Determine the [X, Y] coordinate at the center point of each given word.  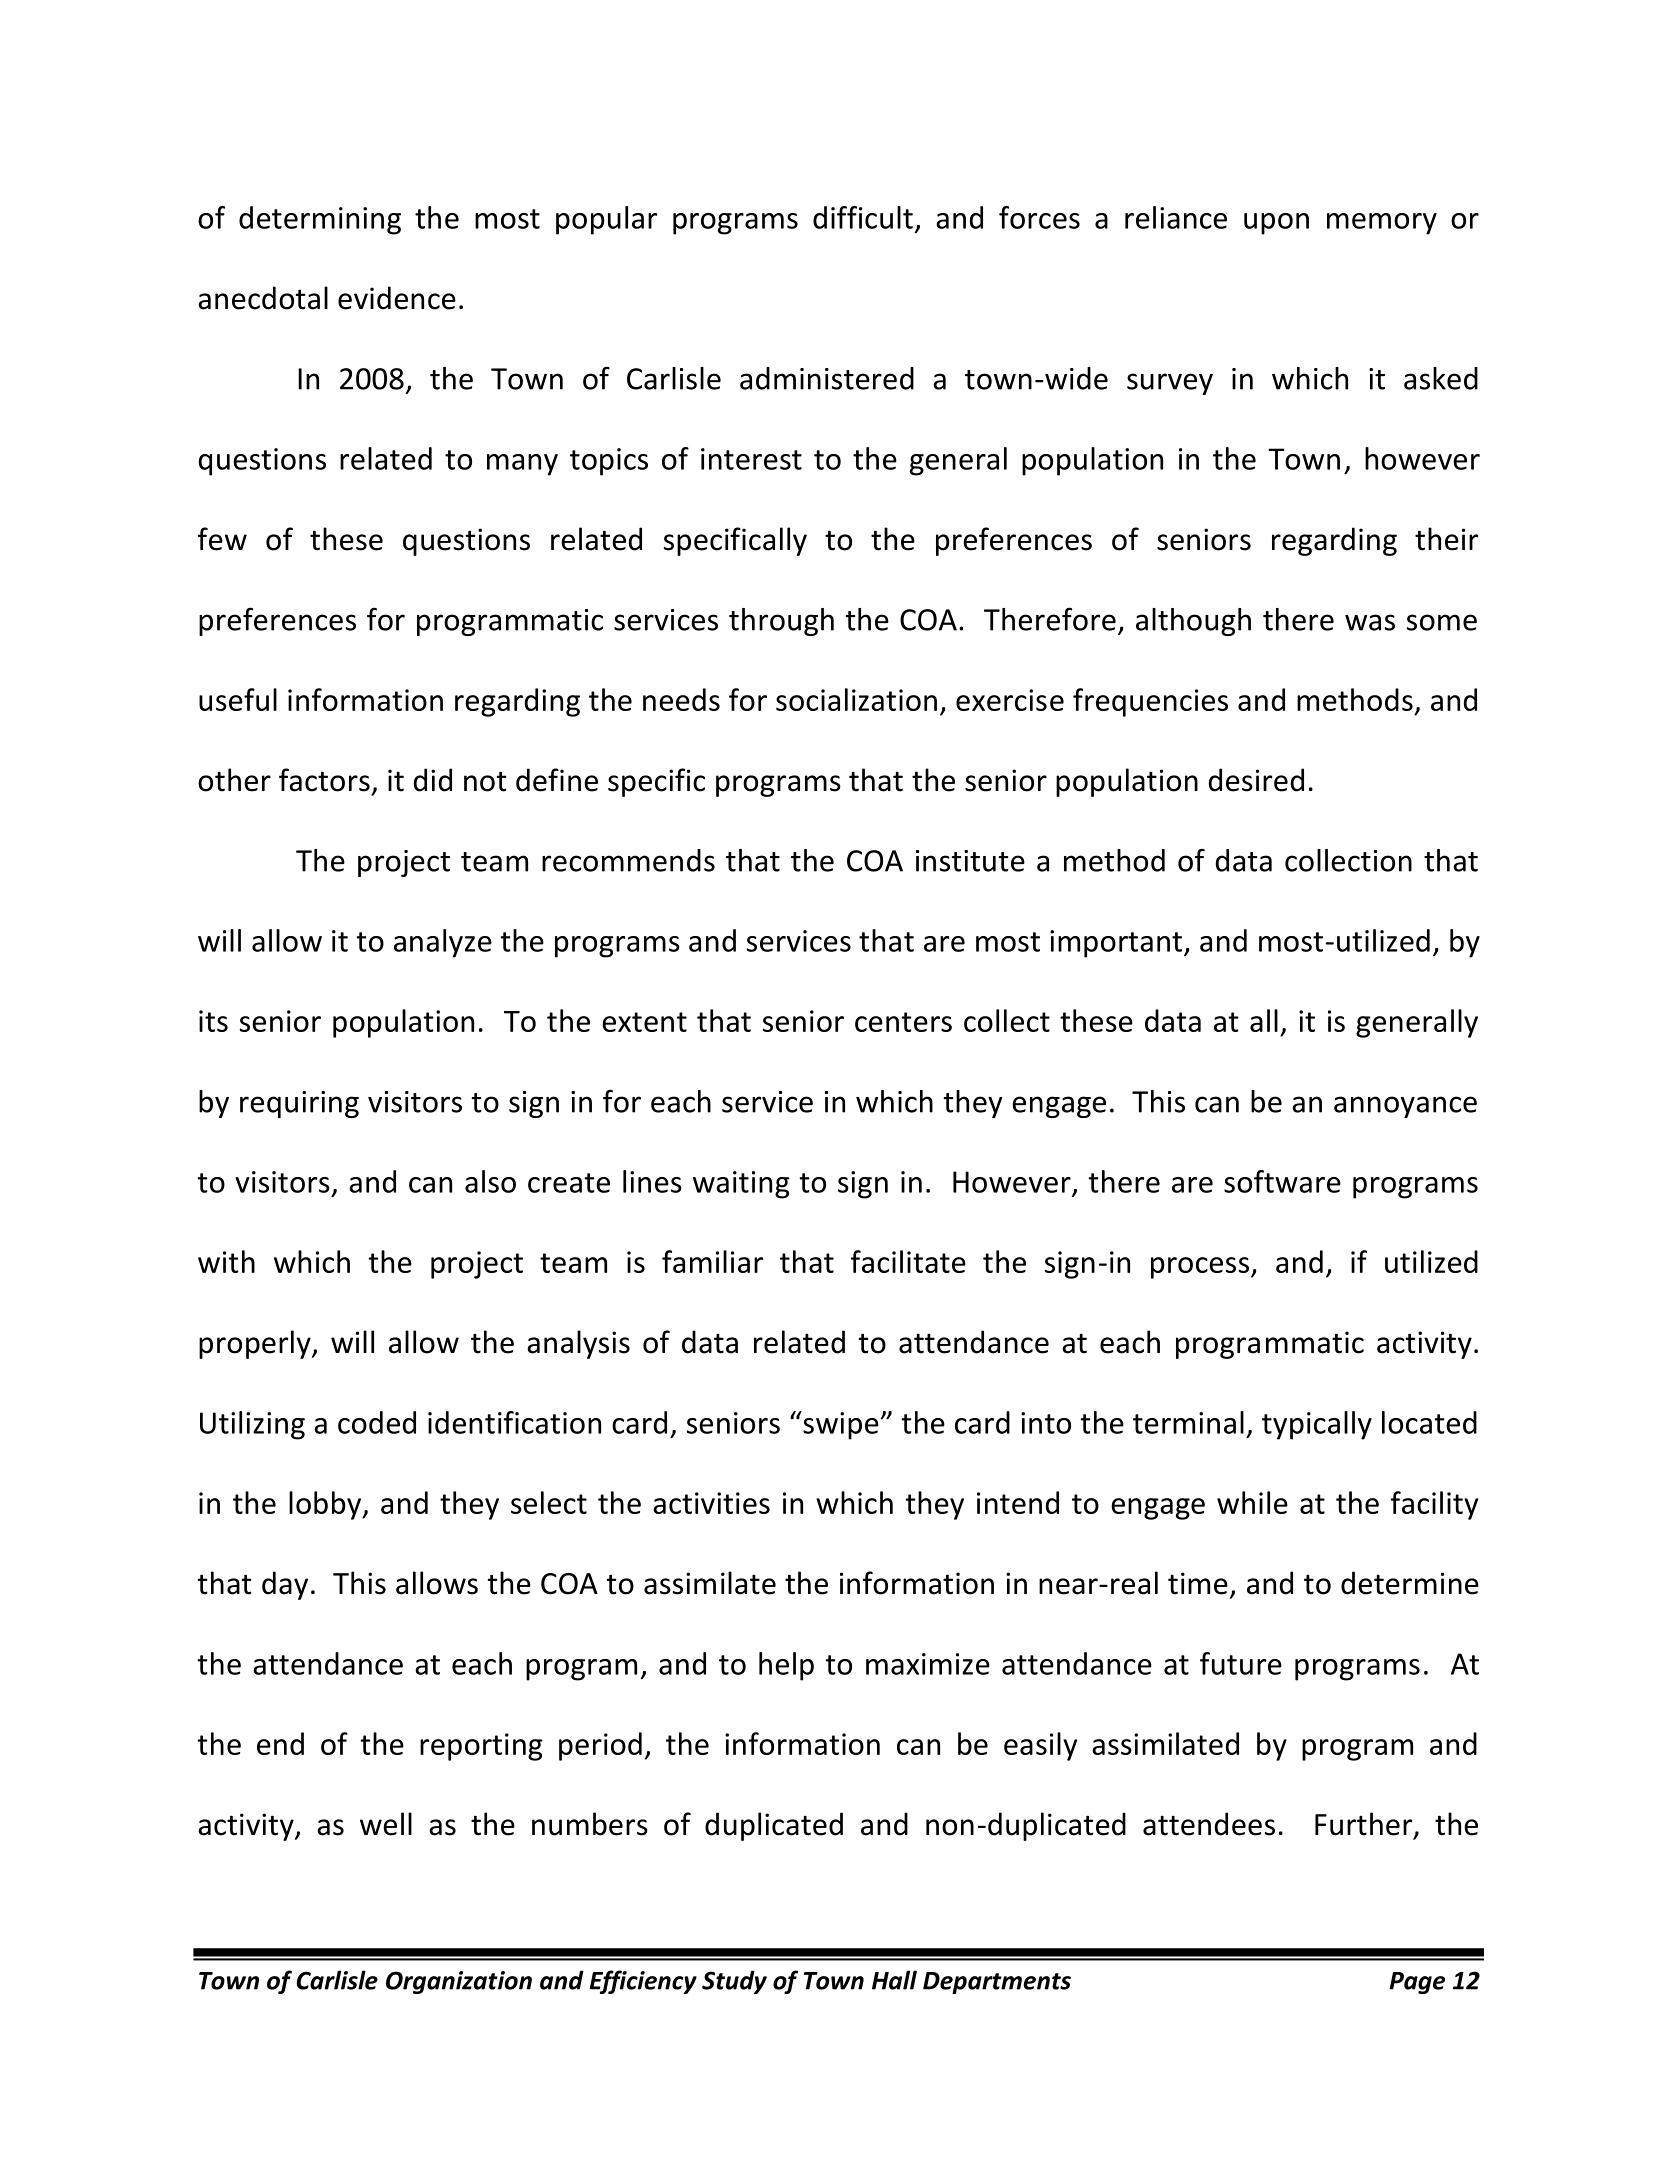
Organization [459, 1982]
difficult [863, 217]
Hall [894, 1980]
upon [1276, 224]
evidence [397, 298]
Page [1417, 1983]
